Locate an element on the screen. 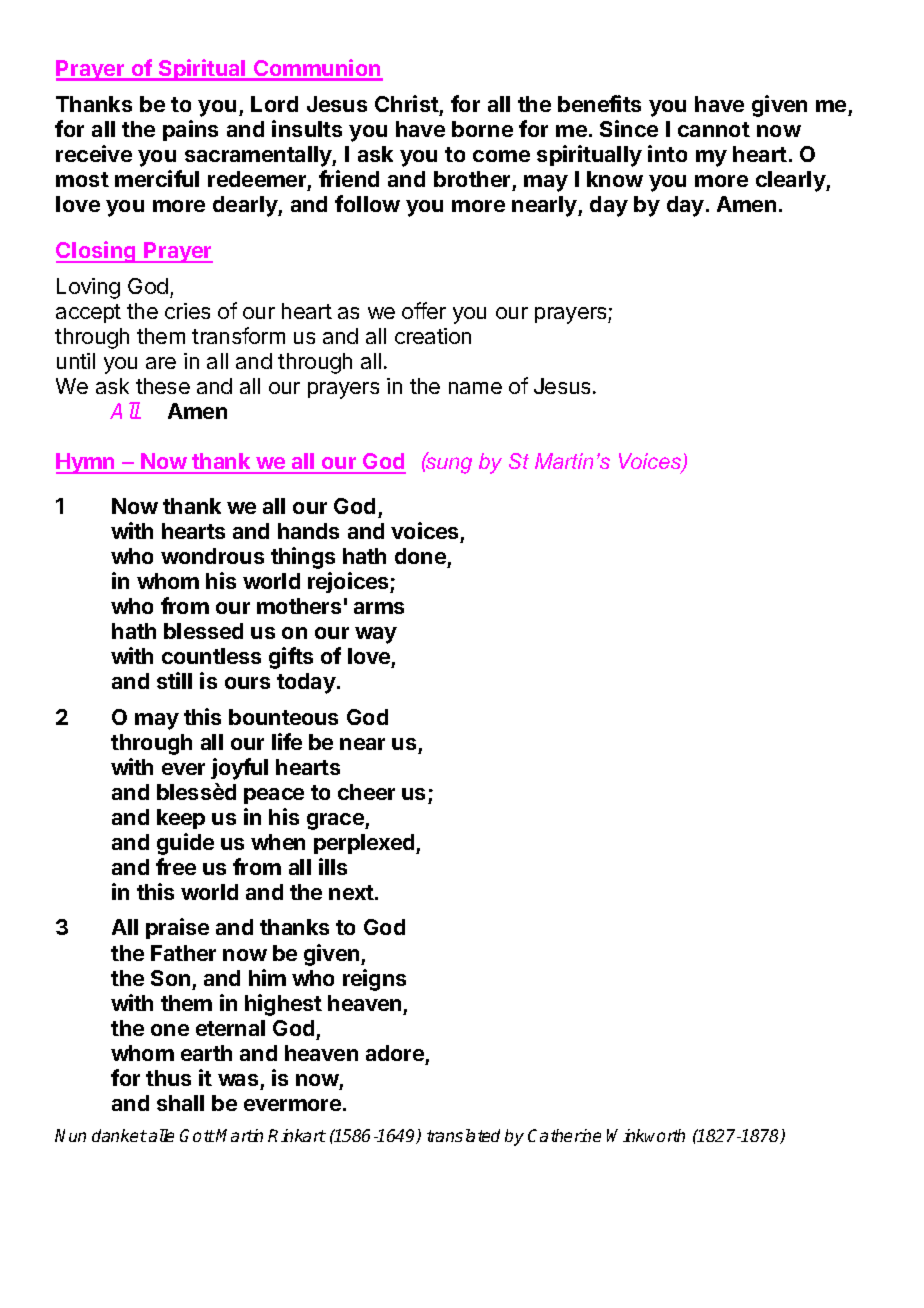 Image resolution: width=924 pixels, height=1308 pixels. done is located at coordinates (420, 556).
